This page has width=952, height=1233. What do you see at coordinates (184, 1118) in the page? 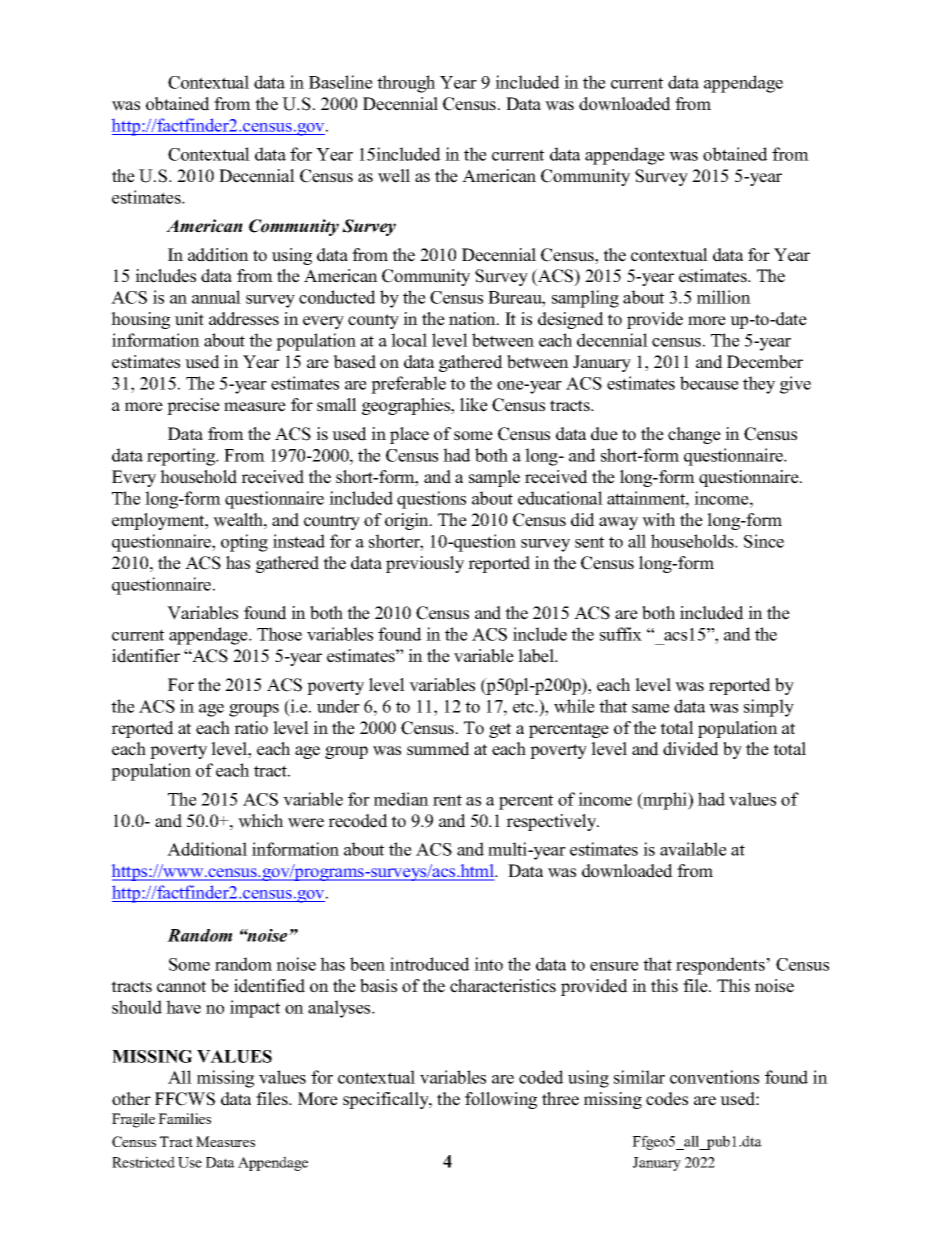
I see `Families` at bounding box center [184, 1118].
